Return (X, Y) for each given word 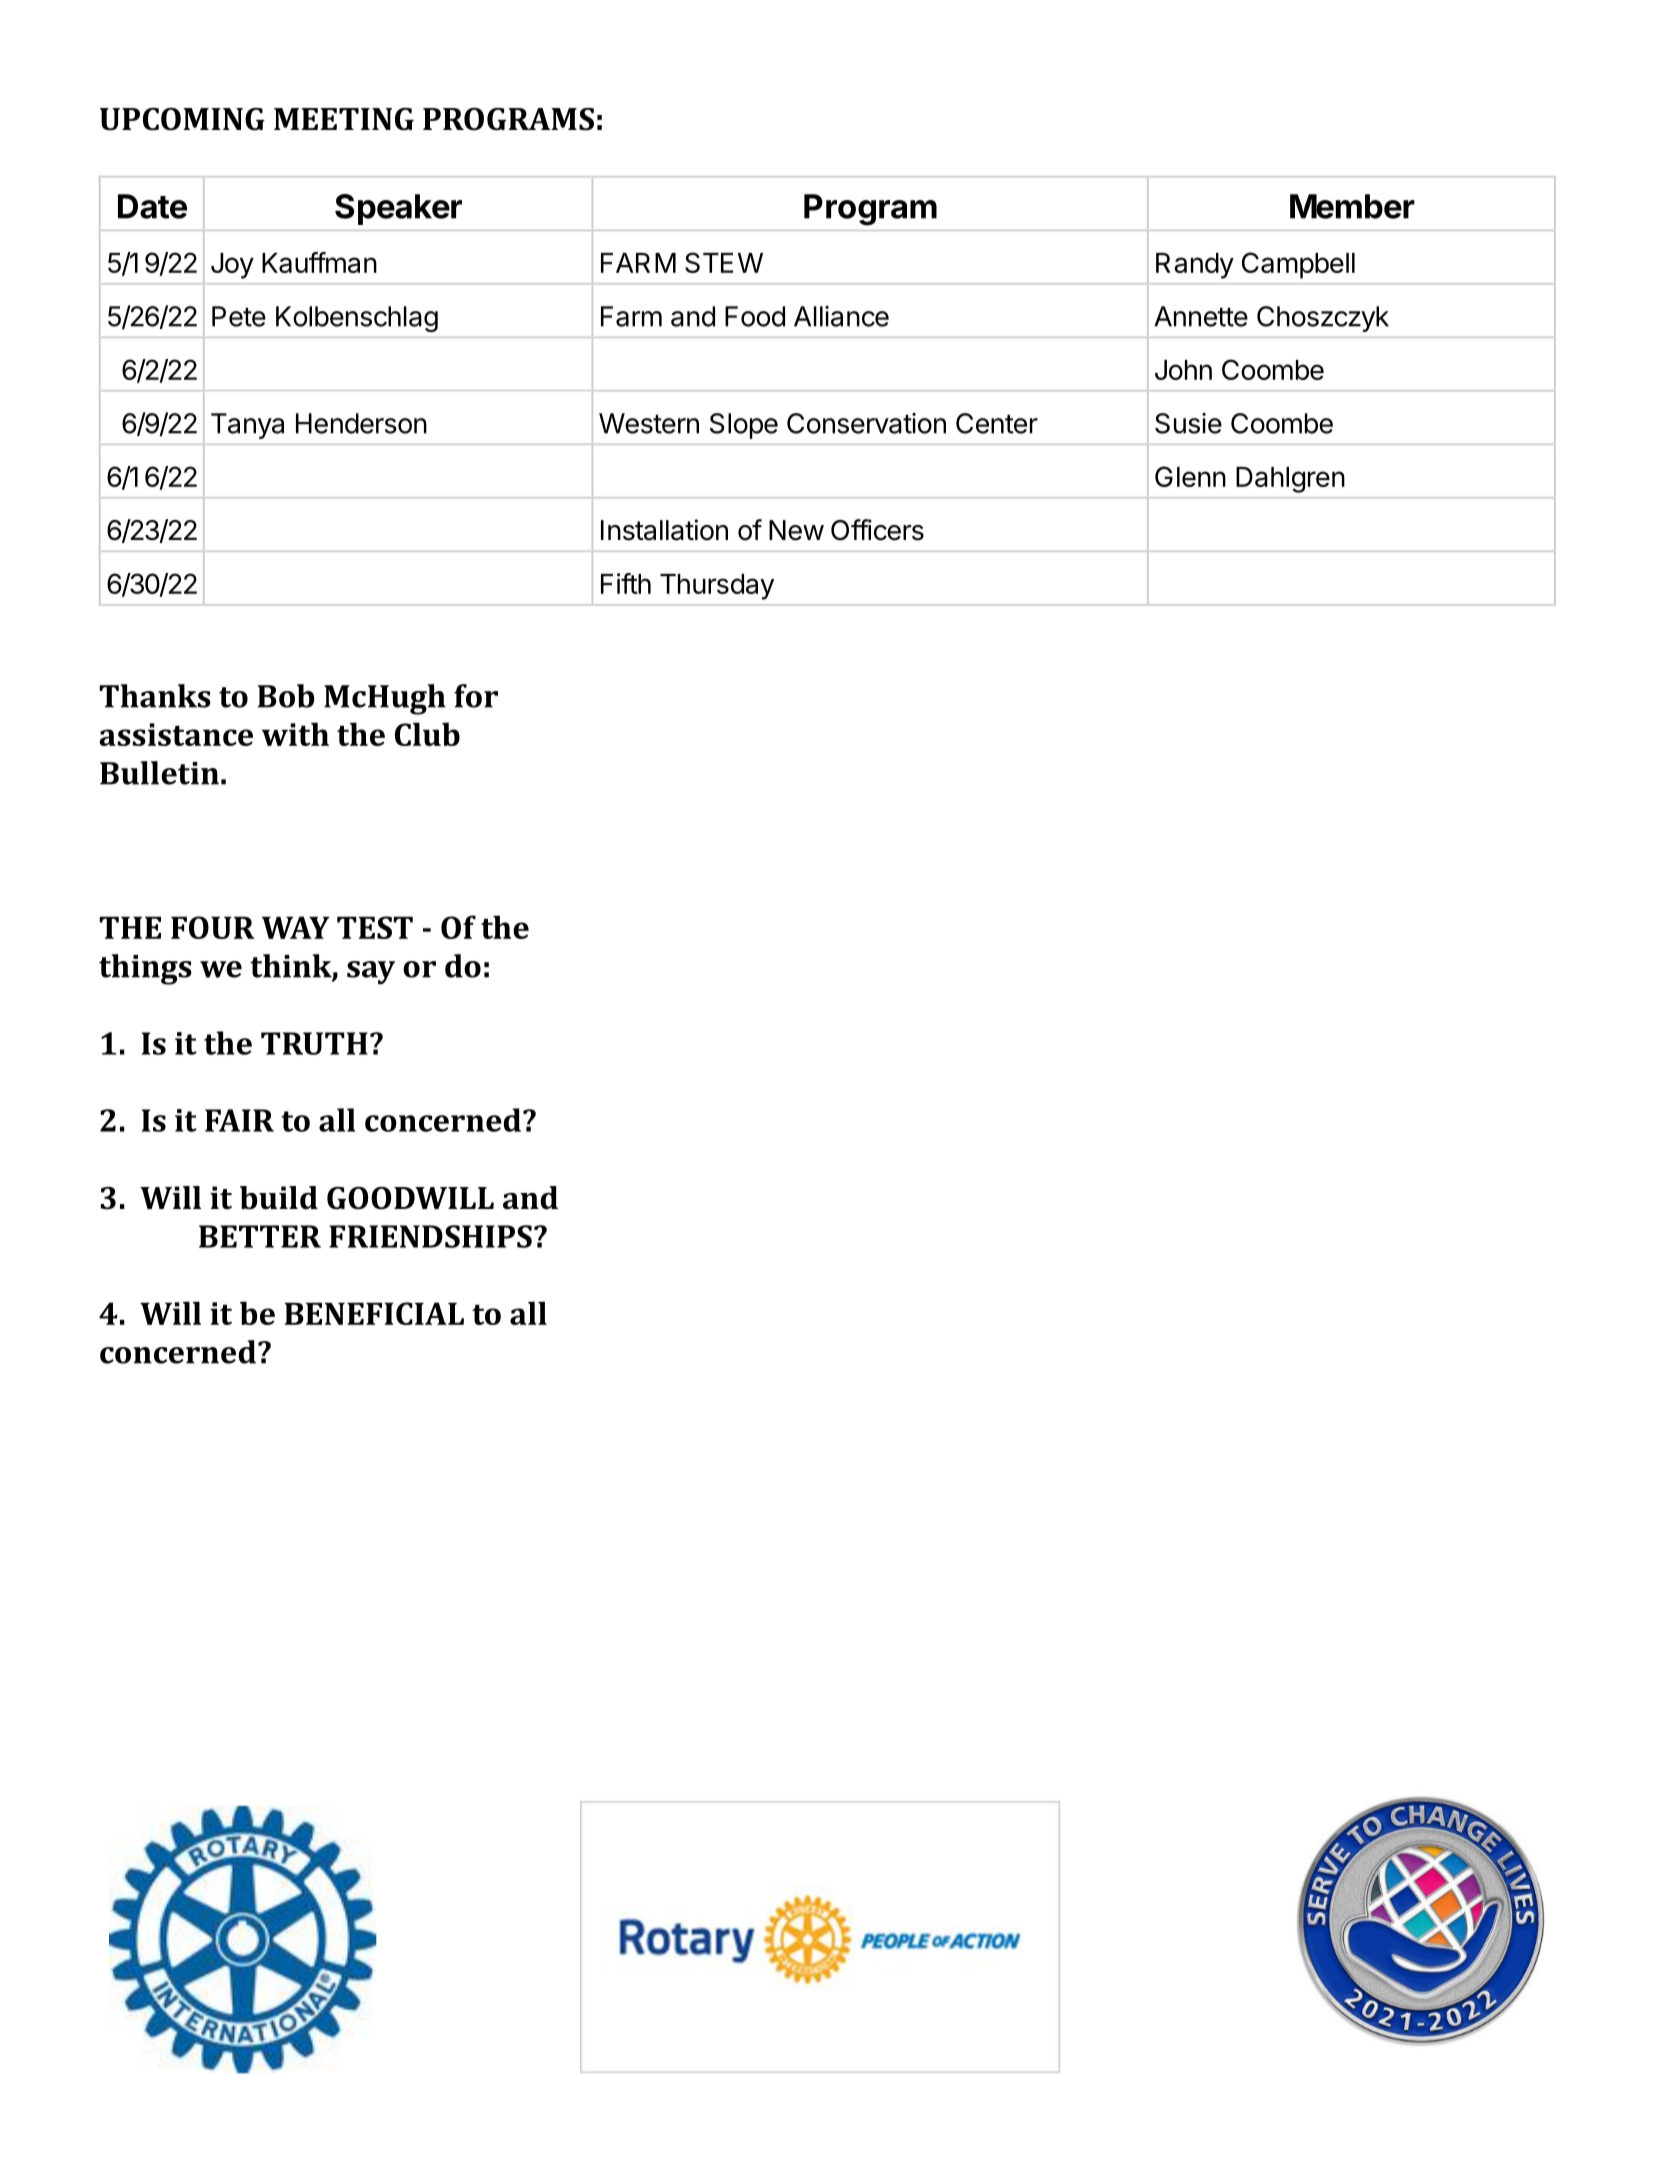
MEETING (344, 119)
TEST (375, 927)
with (295, 734)
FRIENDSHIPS (430, 1236)
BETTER (260, 1236)
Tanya (247, 426)
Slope (744, 426)
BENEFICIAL (374, 1313)
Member (1352, 206)
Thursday (717, 587)
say (371, 973)
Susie (1188, 423)
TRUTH (314, 1043)
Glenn (1190, 476)
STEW (724, 262)
